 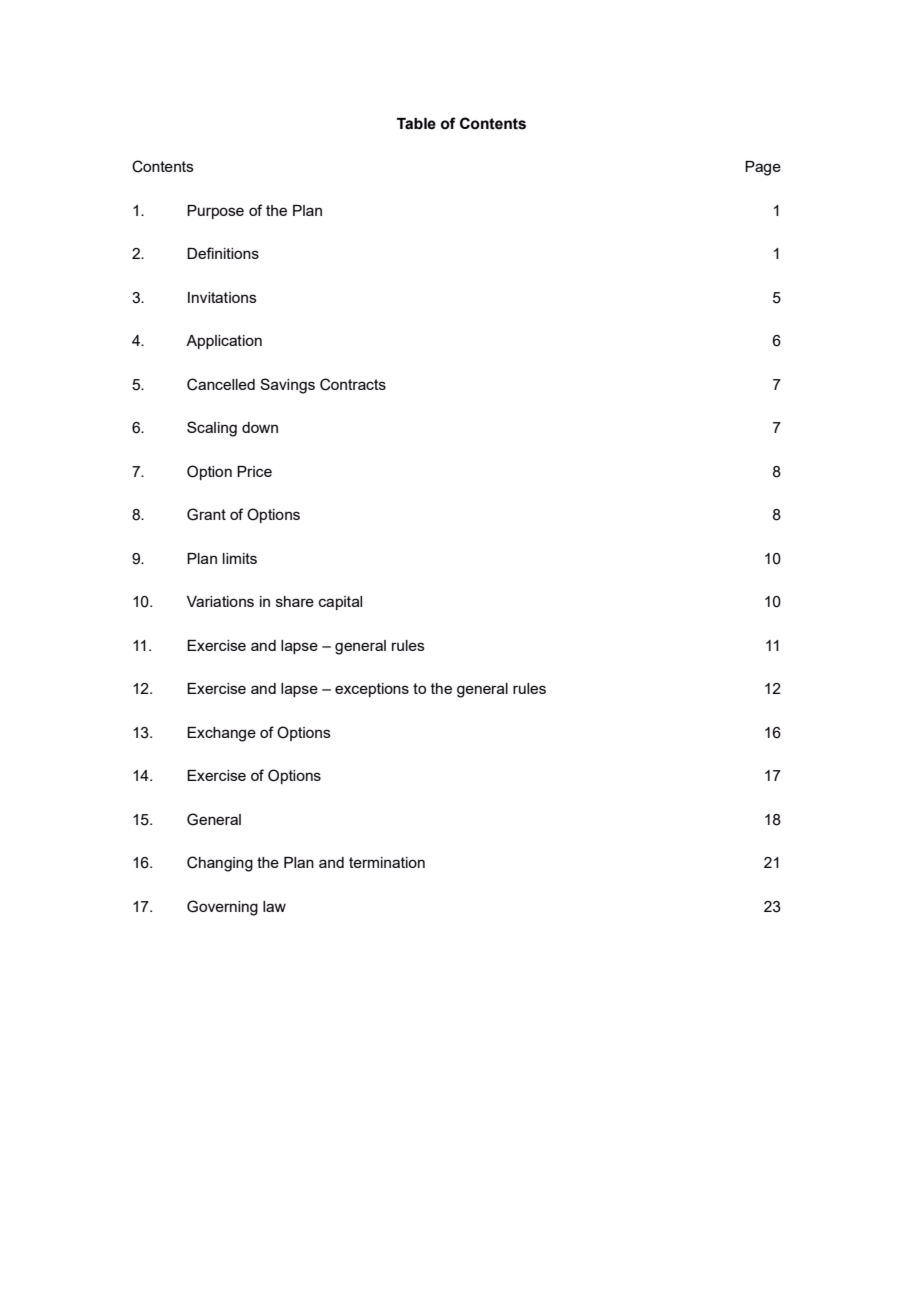 I want to click on capital, so click(x=340, y=603).
